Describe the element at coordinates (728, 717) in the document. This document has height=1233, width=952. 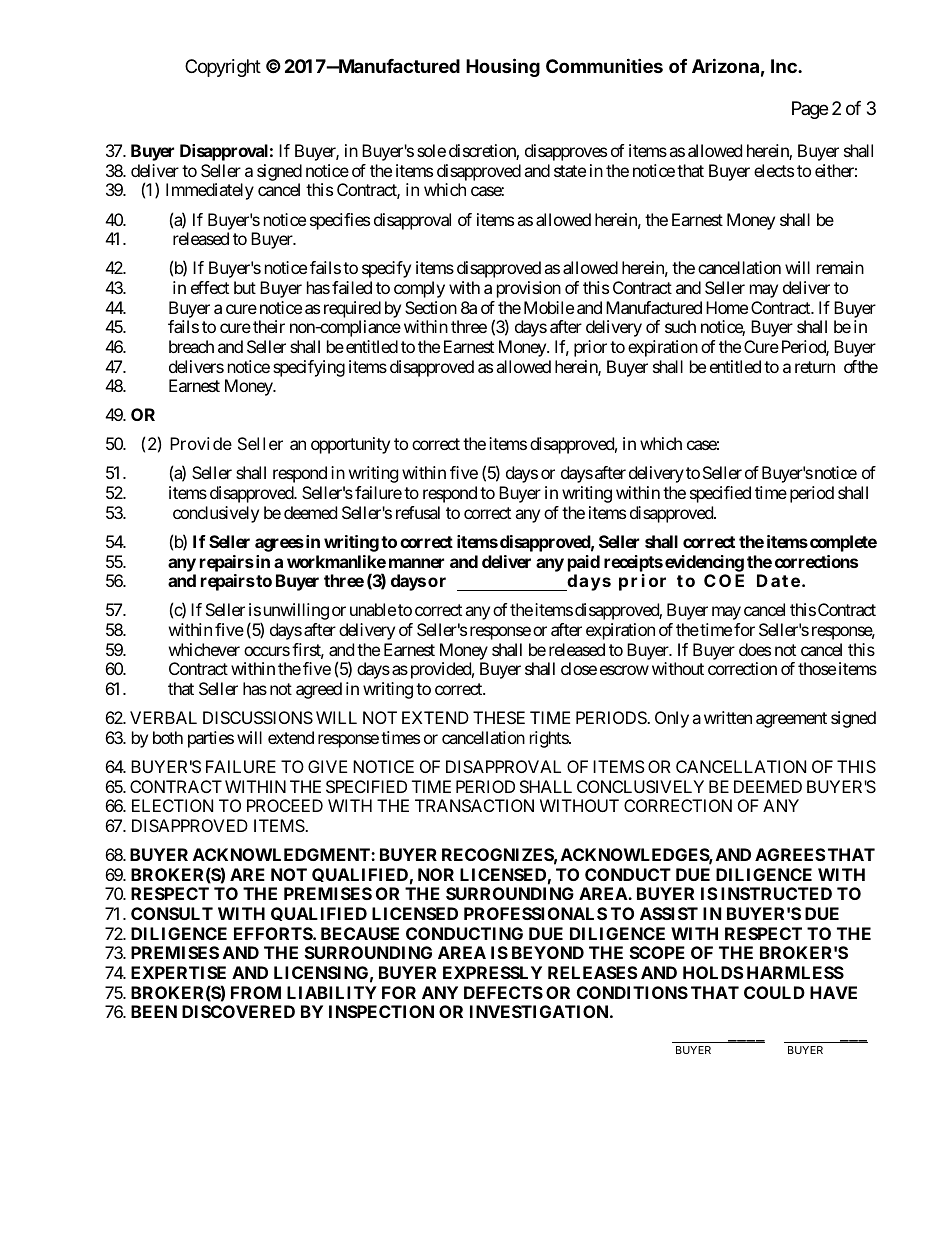
I see `written` at that location.
